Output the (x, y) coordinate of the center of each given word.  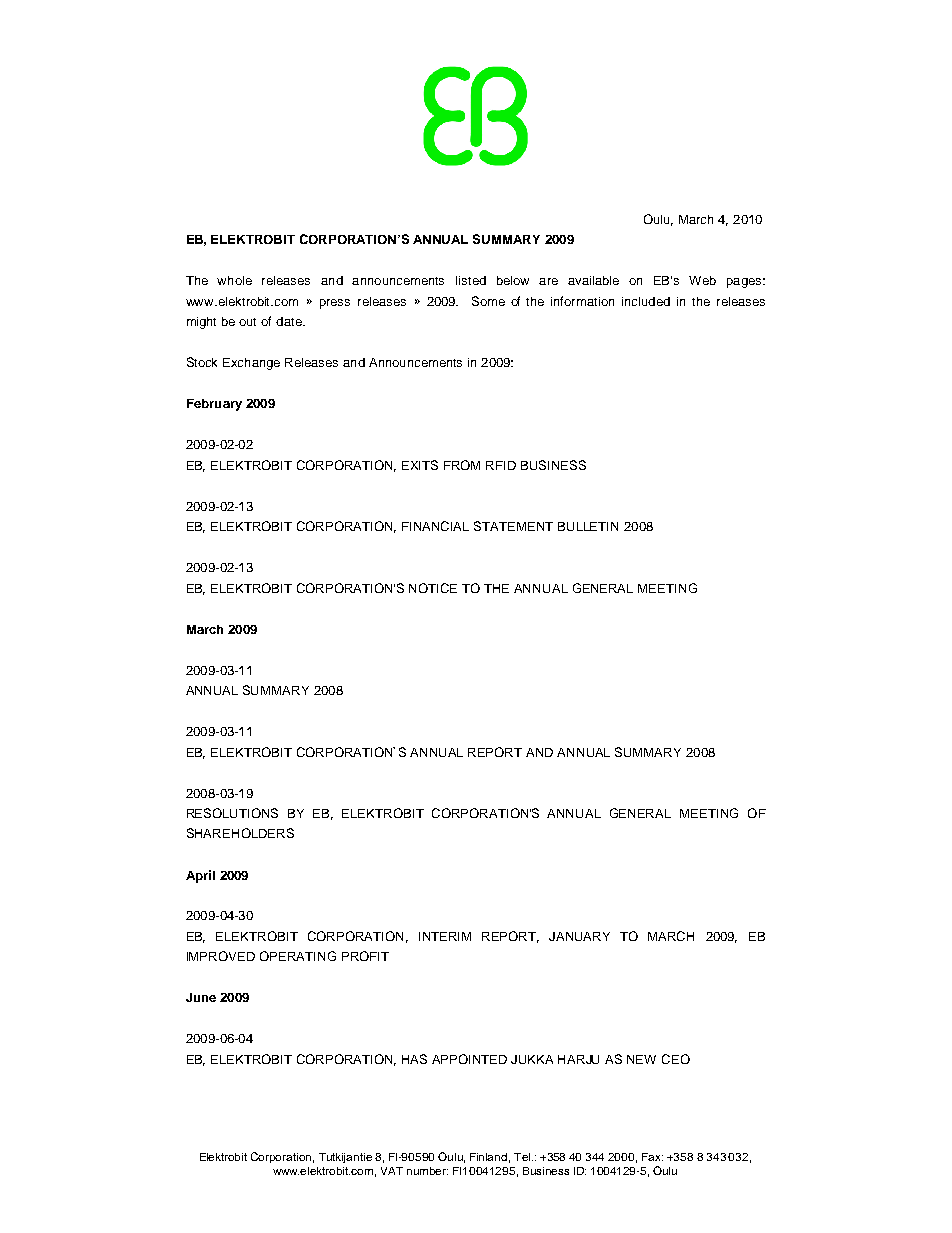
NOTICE (433, 588)
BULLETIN (588, 526)
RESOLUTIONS (232, 813)
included (646, 301)
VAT (392, 1171)
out (247, 322)
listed (471, 280)
